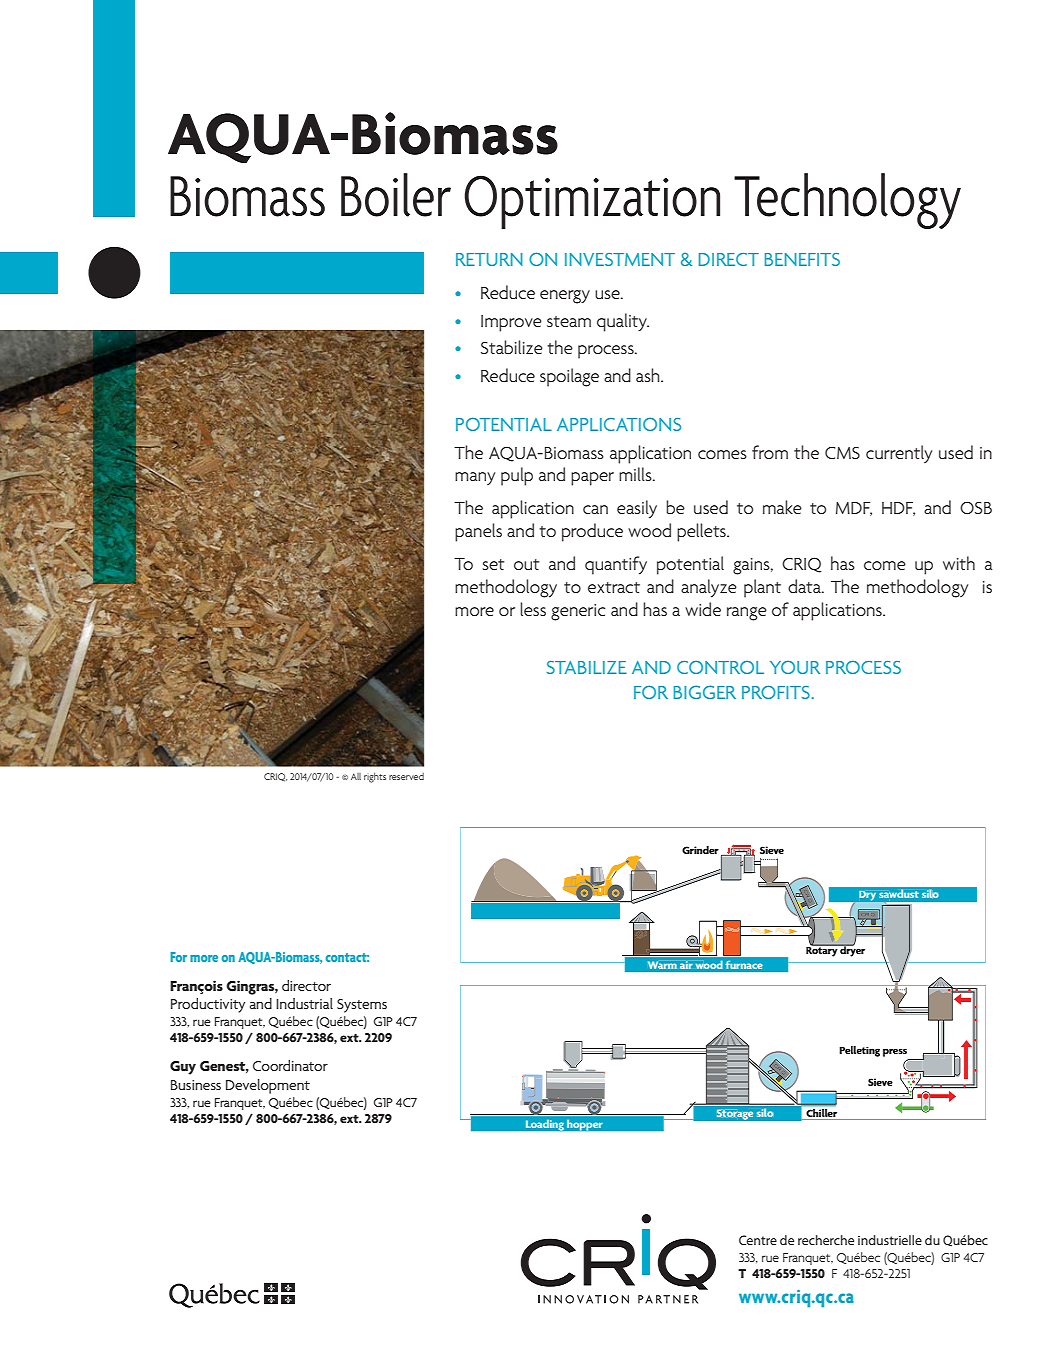 The image size is (1055, 1365). What do you see at coordinates (396, 195) in the image?
I see `Boiler` at bounding box center [396, 195].
